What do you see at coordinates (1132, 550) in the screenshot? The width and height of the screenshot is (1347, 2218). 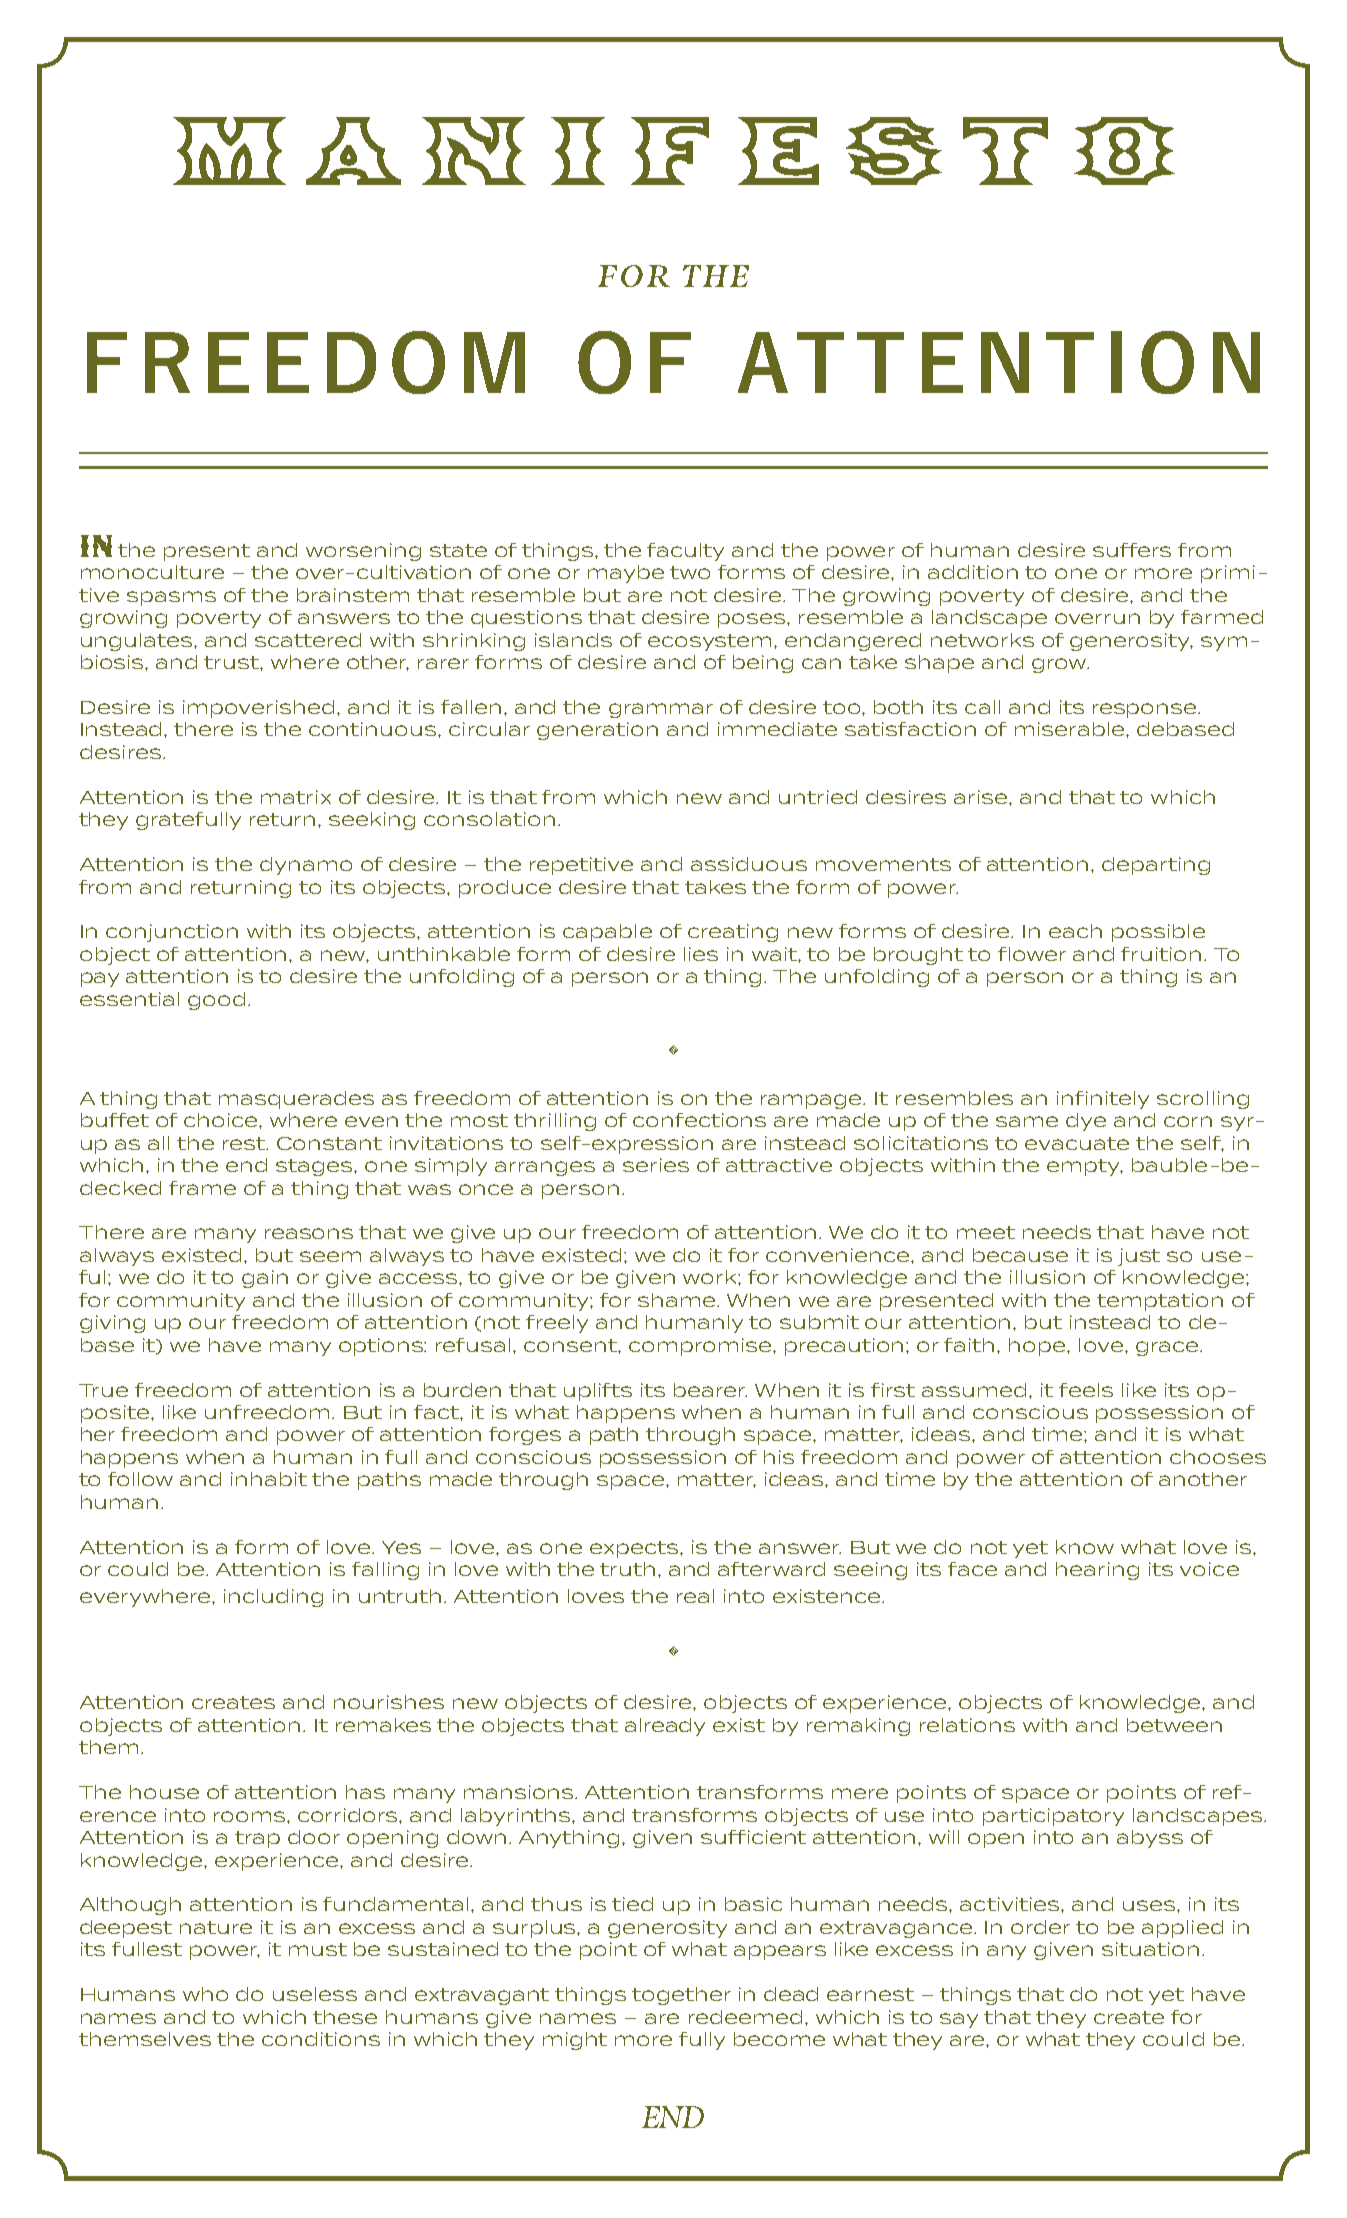 I see `suffers` at bounding box center [1132, 550].
